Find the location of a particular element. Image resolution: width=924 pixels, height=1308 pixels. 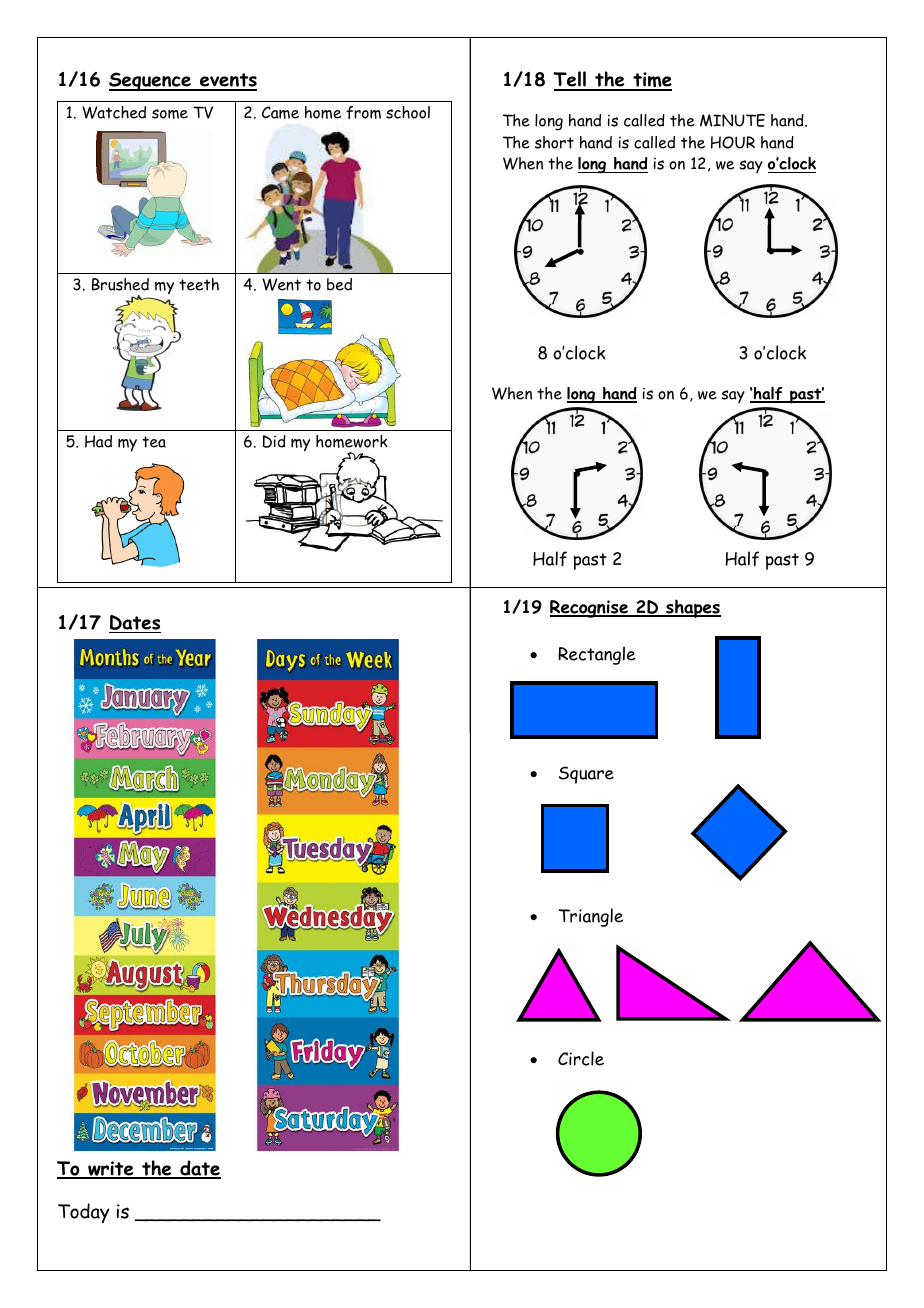

tea is located at coordinates (154, 442).
